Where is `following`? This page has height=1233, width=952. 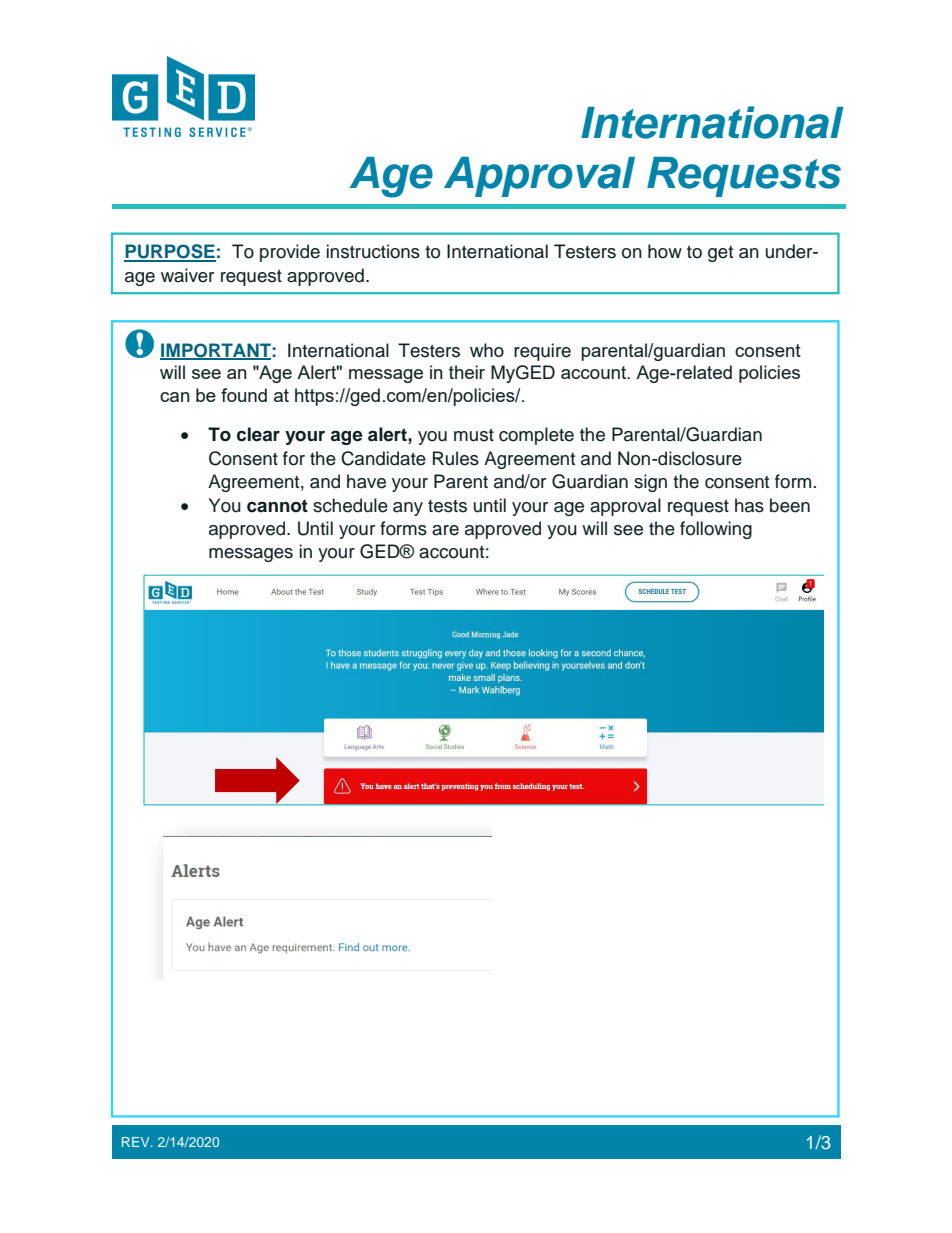 following is located at coordinates (716, 530).
